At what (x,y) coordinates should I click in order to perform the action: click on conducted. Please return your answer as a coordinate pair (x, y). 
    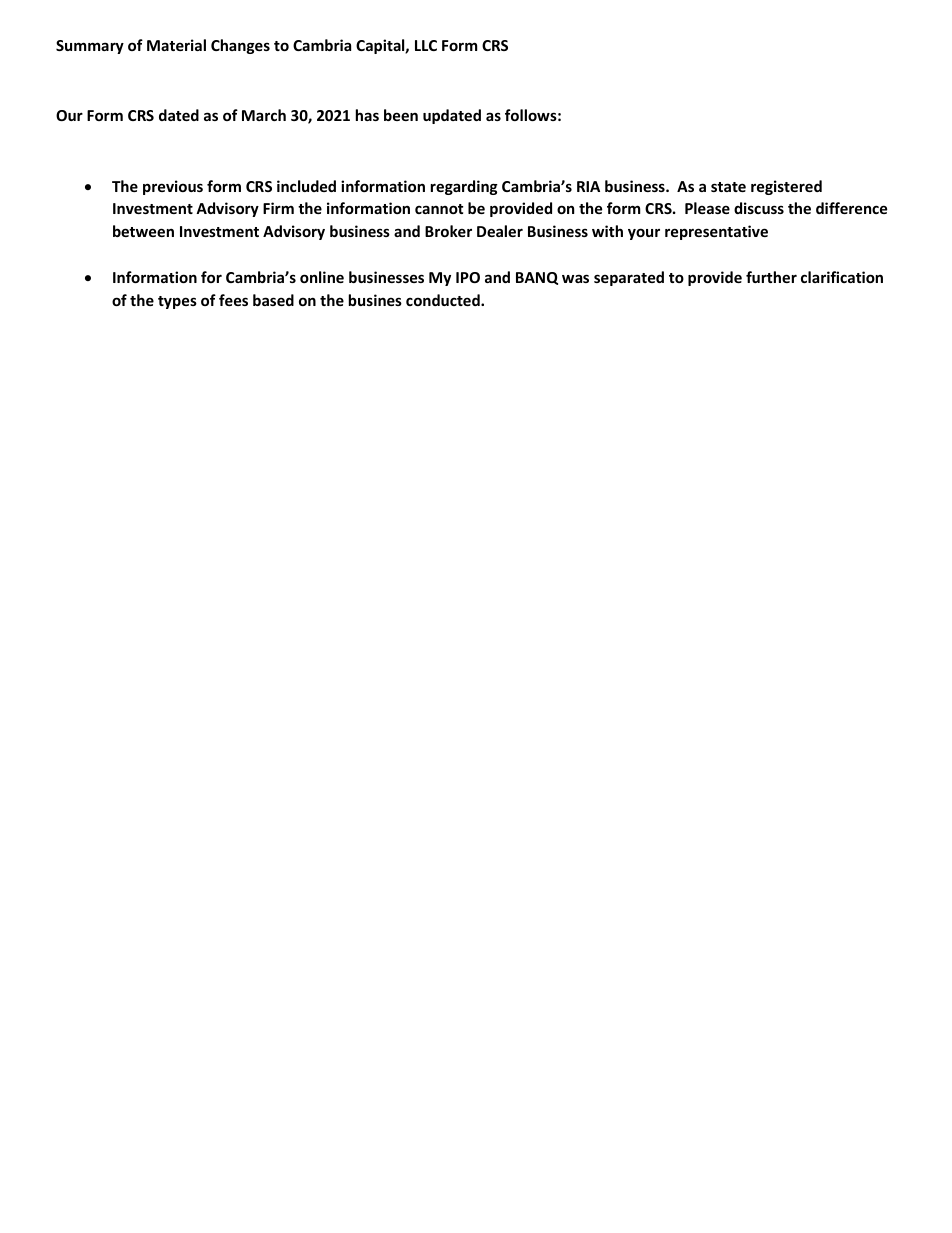
    Looking at the image, I should click on (444, 300).
